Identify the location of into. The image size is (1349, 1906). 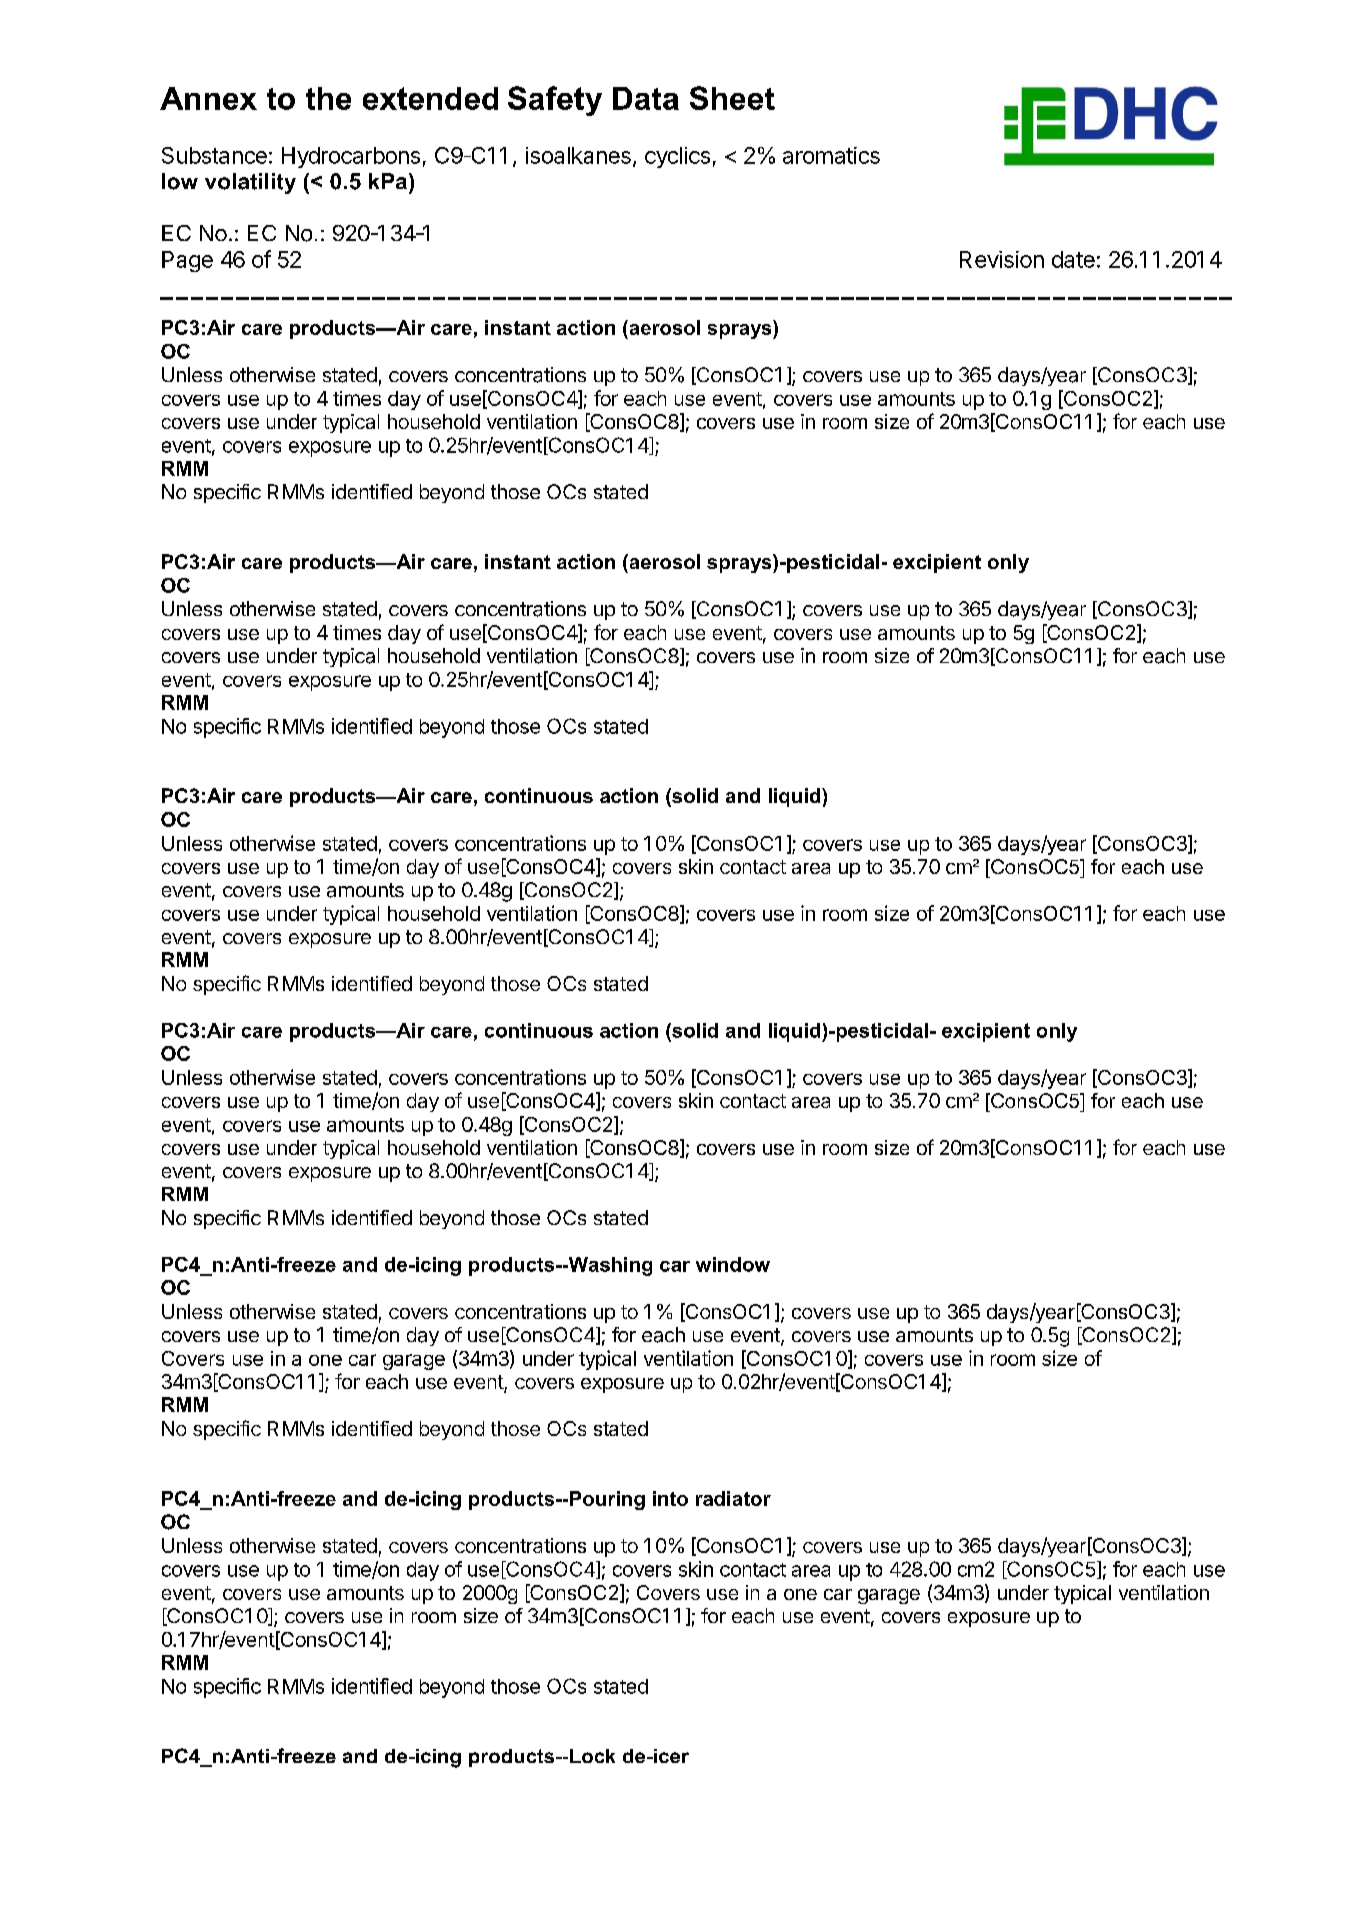
(670, 1498).
